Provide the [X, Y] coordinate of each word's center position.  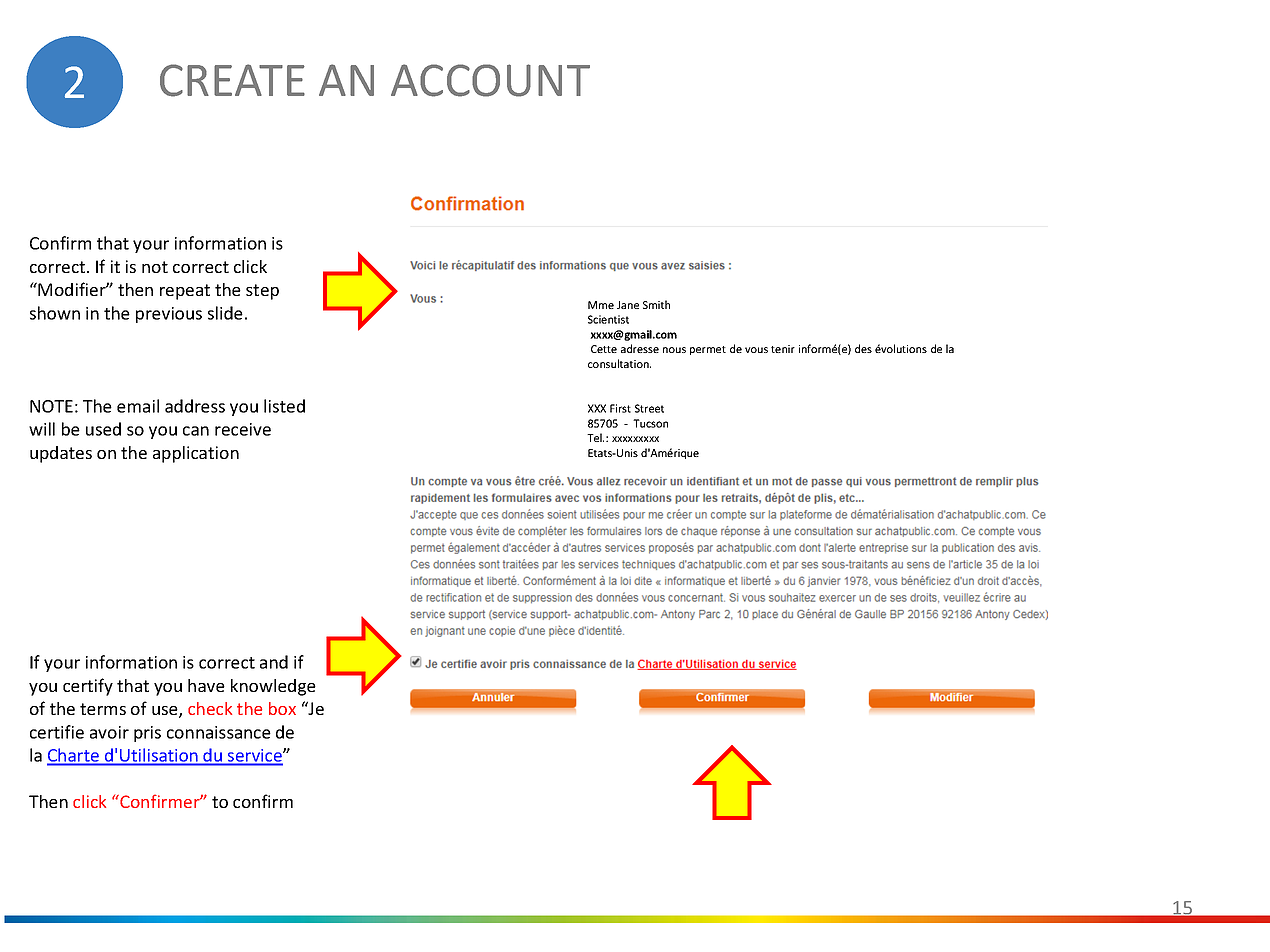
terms [103, 709]
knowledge [273, 687]
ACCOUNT [490, 80]
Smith [656, 304]
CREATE [232, 80]
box [282, 708]
